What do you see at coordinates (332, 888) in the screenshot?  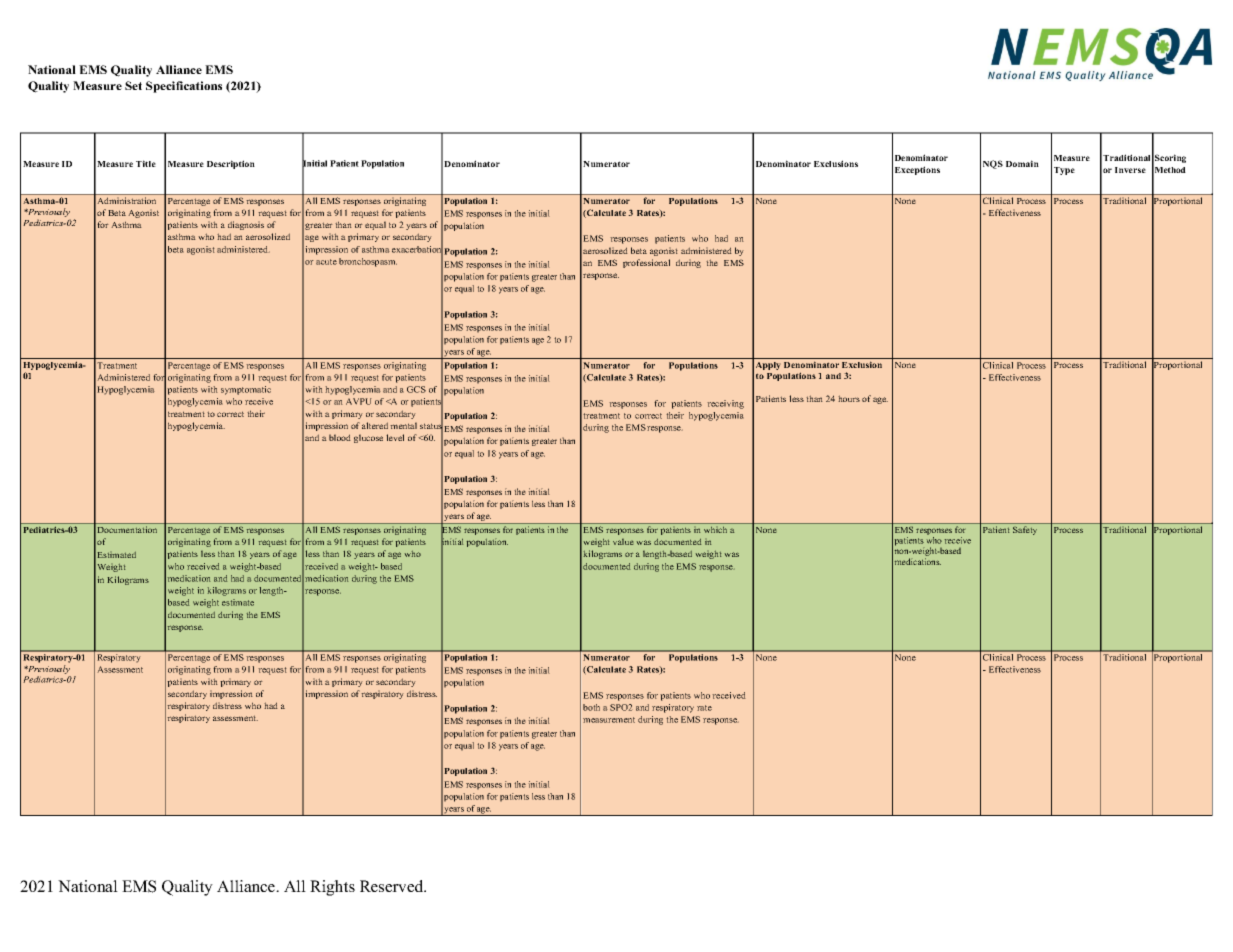 I see `Rights` at bounding box center [332, 888].
